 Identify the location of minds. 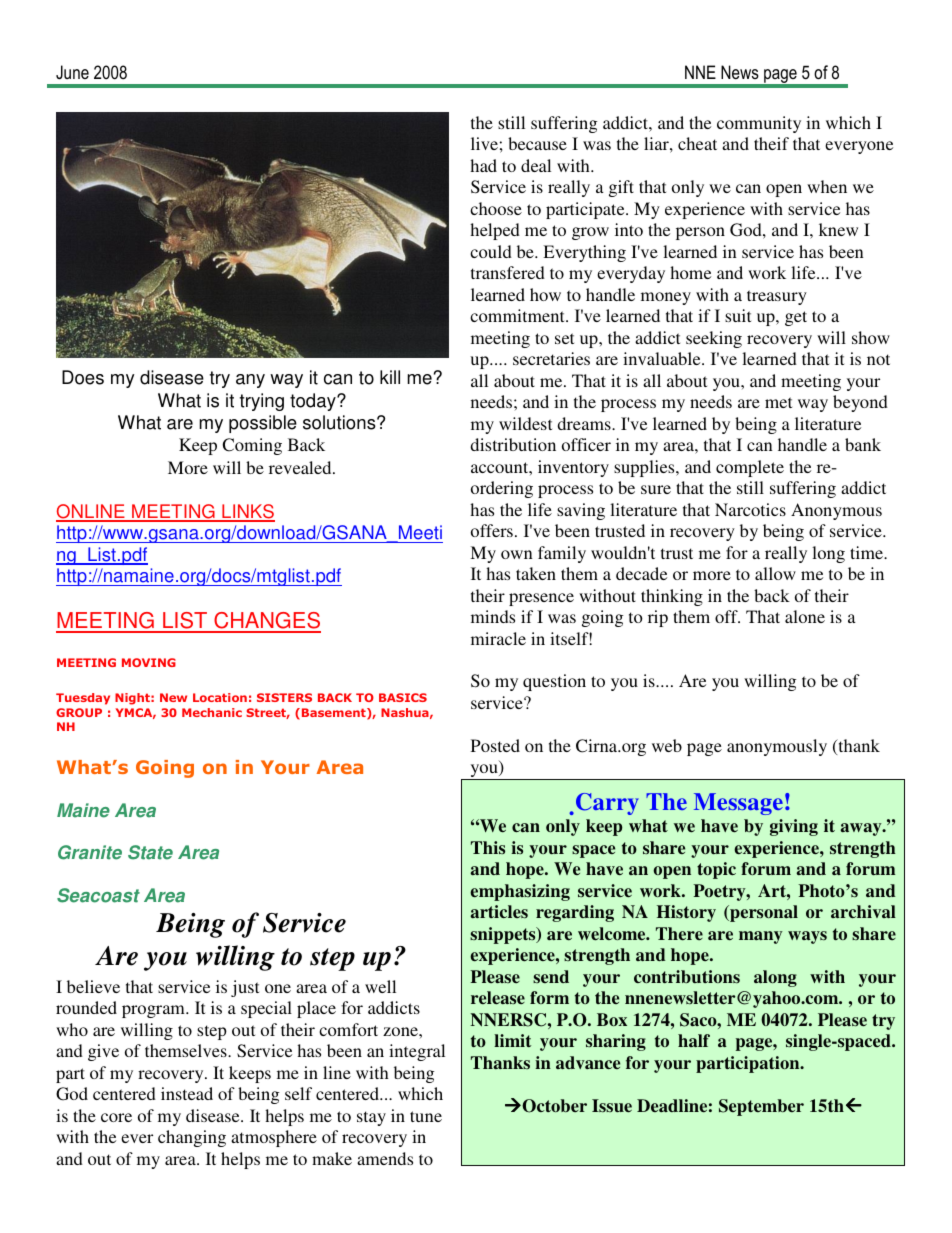
(493, 616).
